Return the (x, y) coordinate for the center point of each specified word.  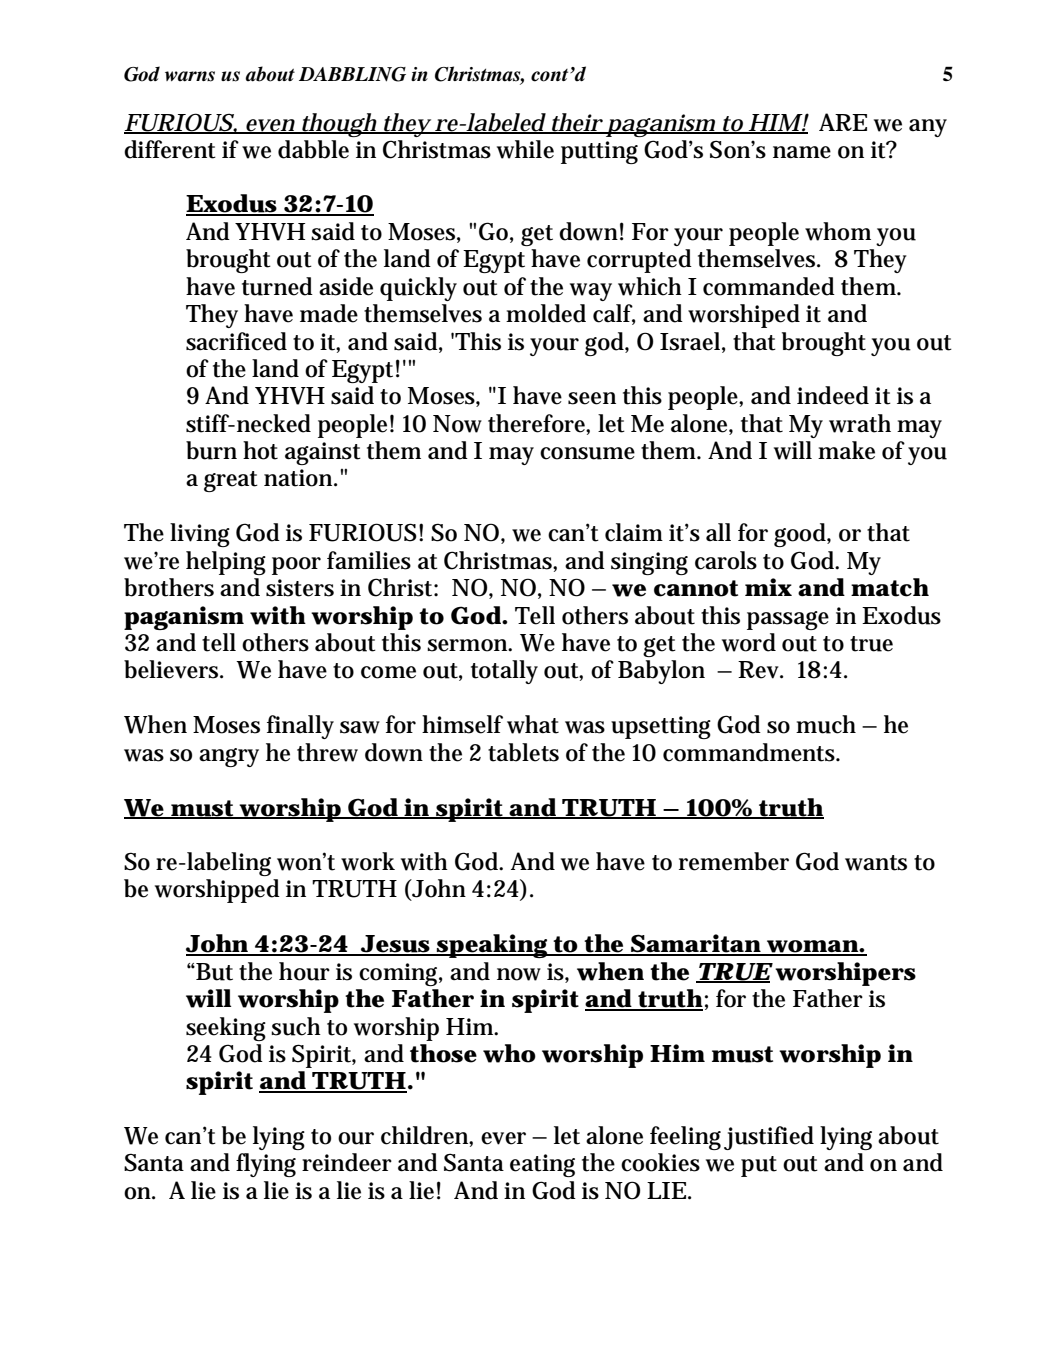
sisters (300, 588)
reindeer (347, 1162)
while (525, 149)
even (269, 126)
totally (504, 672)
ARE (843, 122)
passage (788, 620)
